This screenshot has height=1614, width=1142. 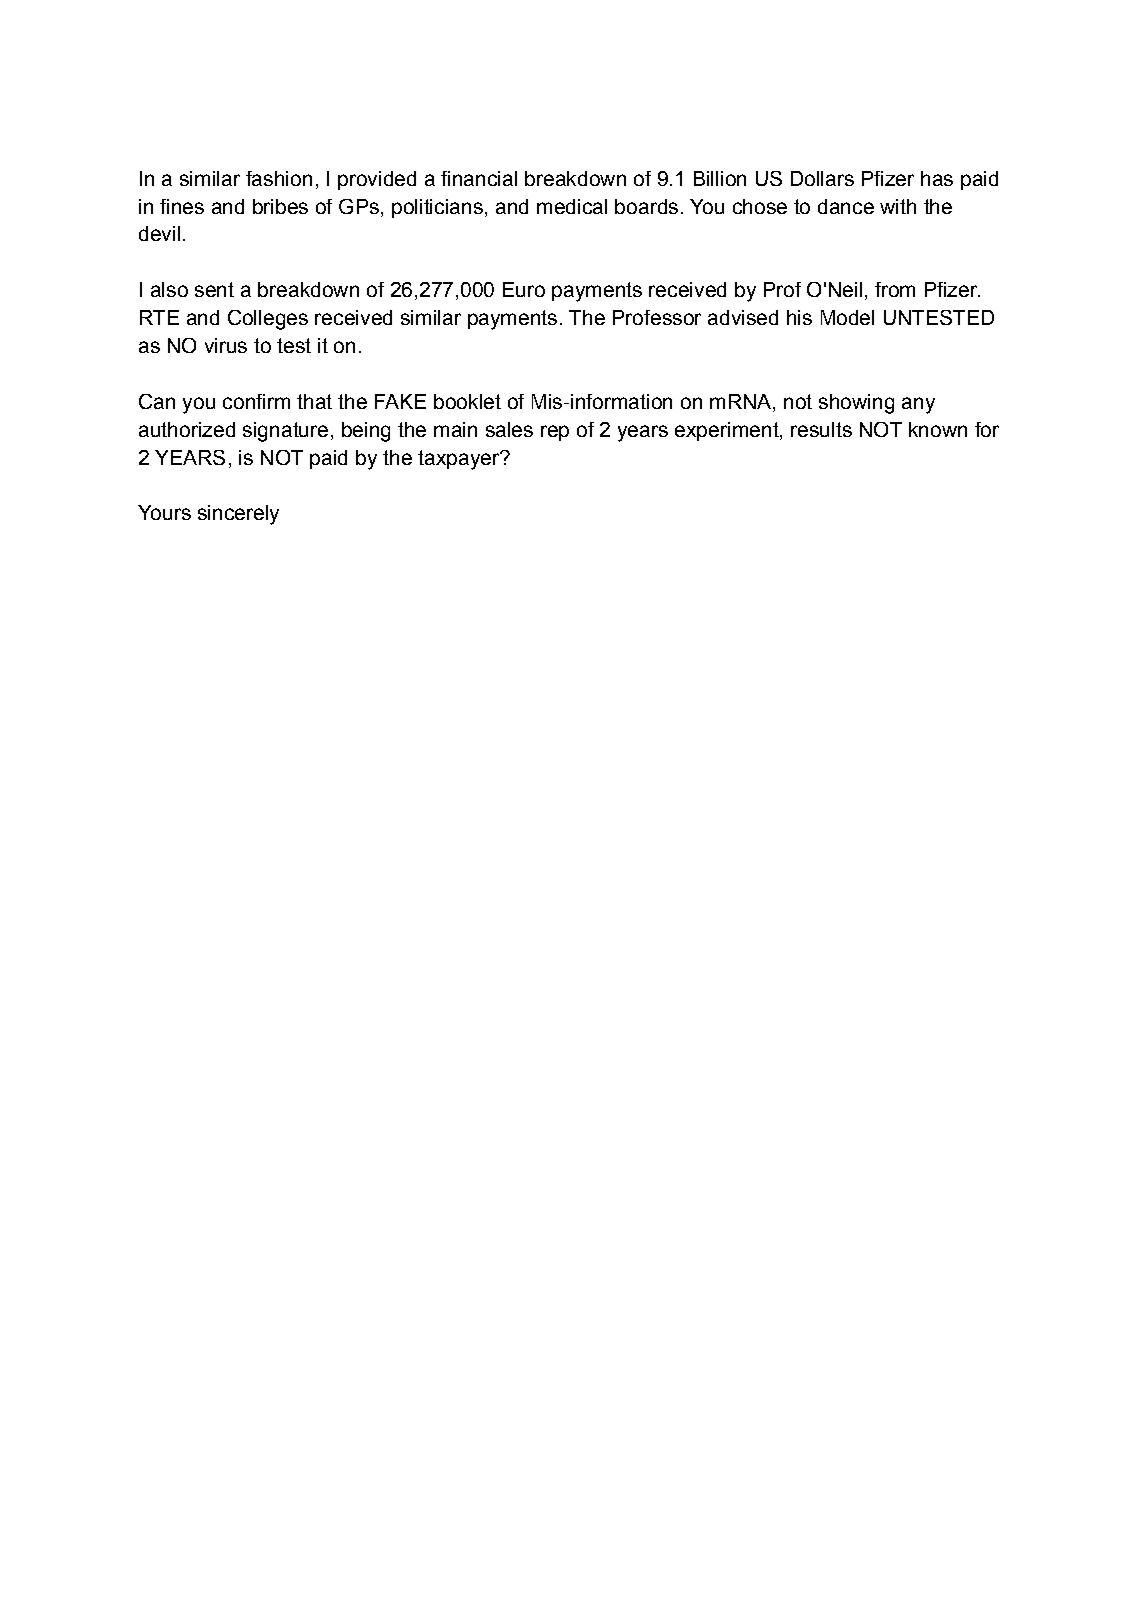 I want to click on fashion, so click(x=279, y=178).
